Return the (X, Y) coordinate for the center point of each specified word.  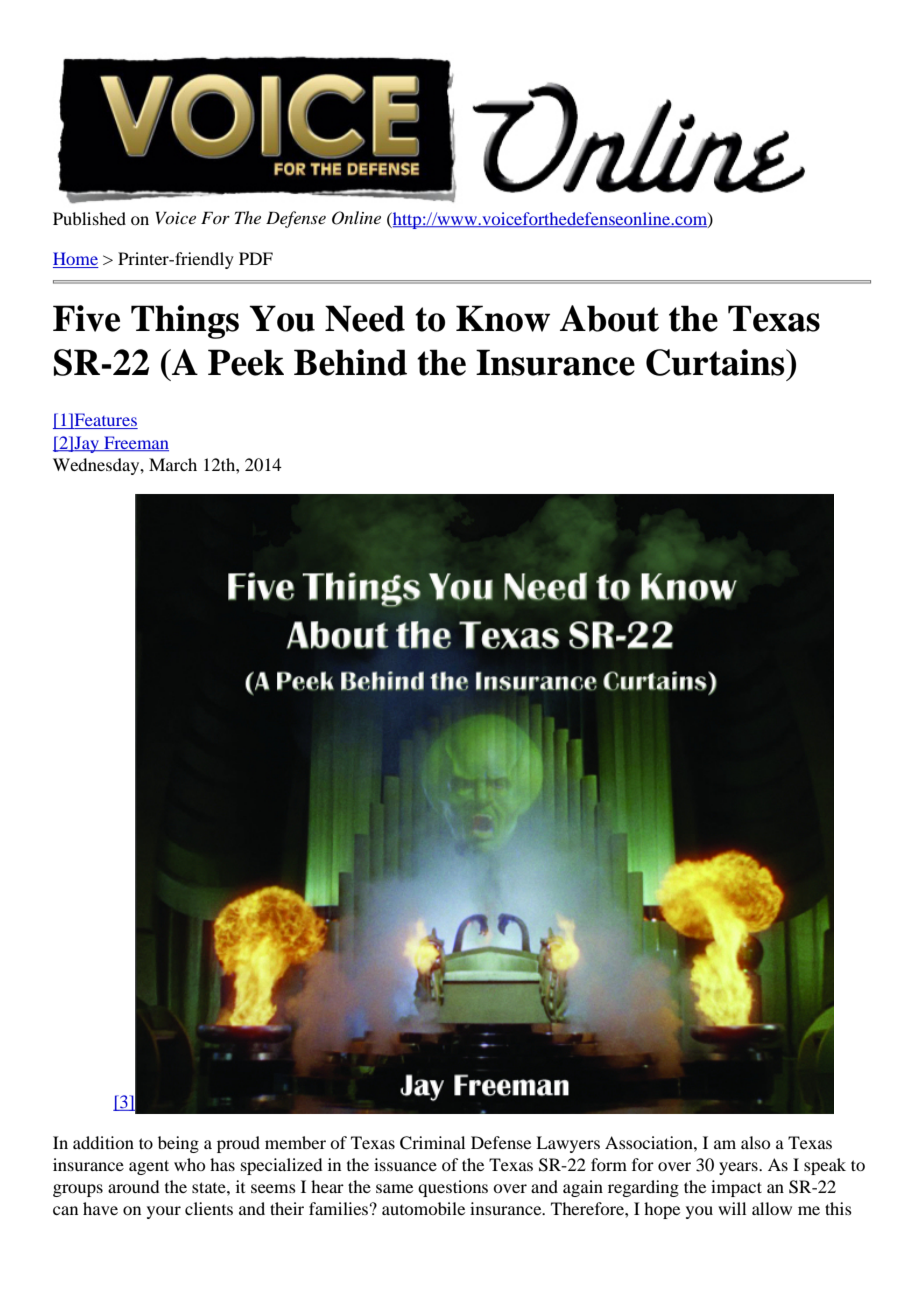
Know (503, 318)
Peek (246, 362)
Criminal (432, 1143)
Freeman (135, 443)
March (173, 464)
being (178, 1144)
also (755, 1142)
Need (365, 318)
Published (89, 218)
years (739, 1168)
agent (149, 1167)
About (609, 318)
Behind (350, 362)
